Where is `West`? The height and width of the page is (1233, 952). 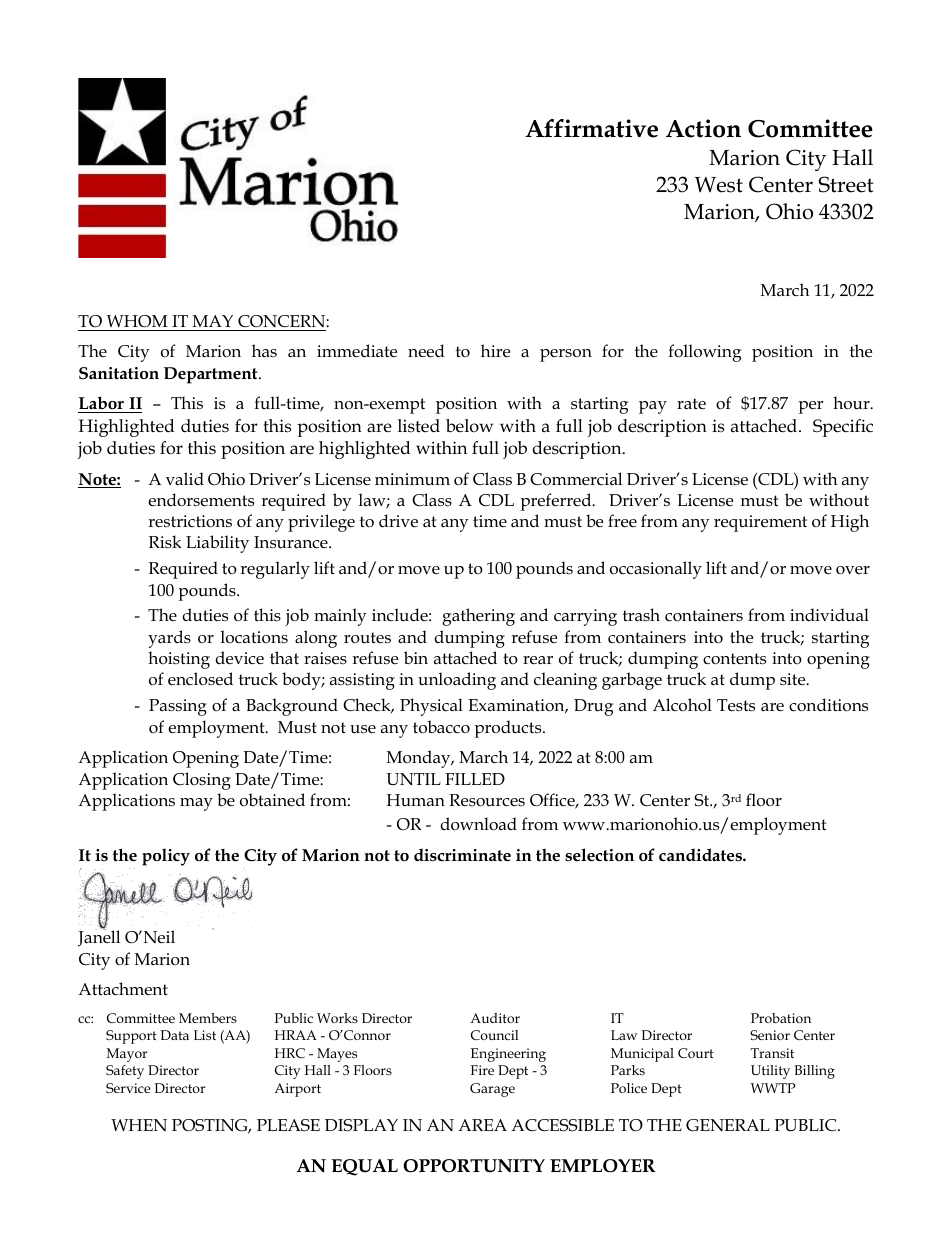 West is located at coordinates (719, 185).
